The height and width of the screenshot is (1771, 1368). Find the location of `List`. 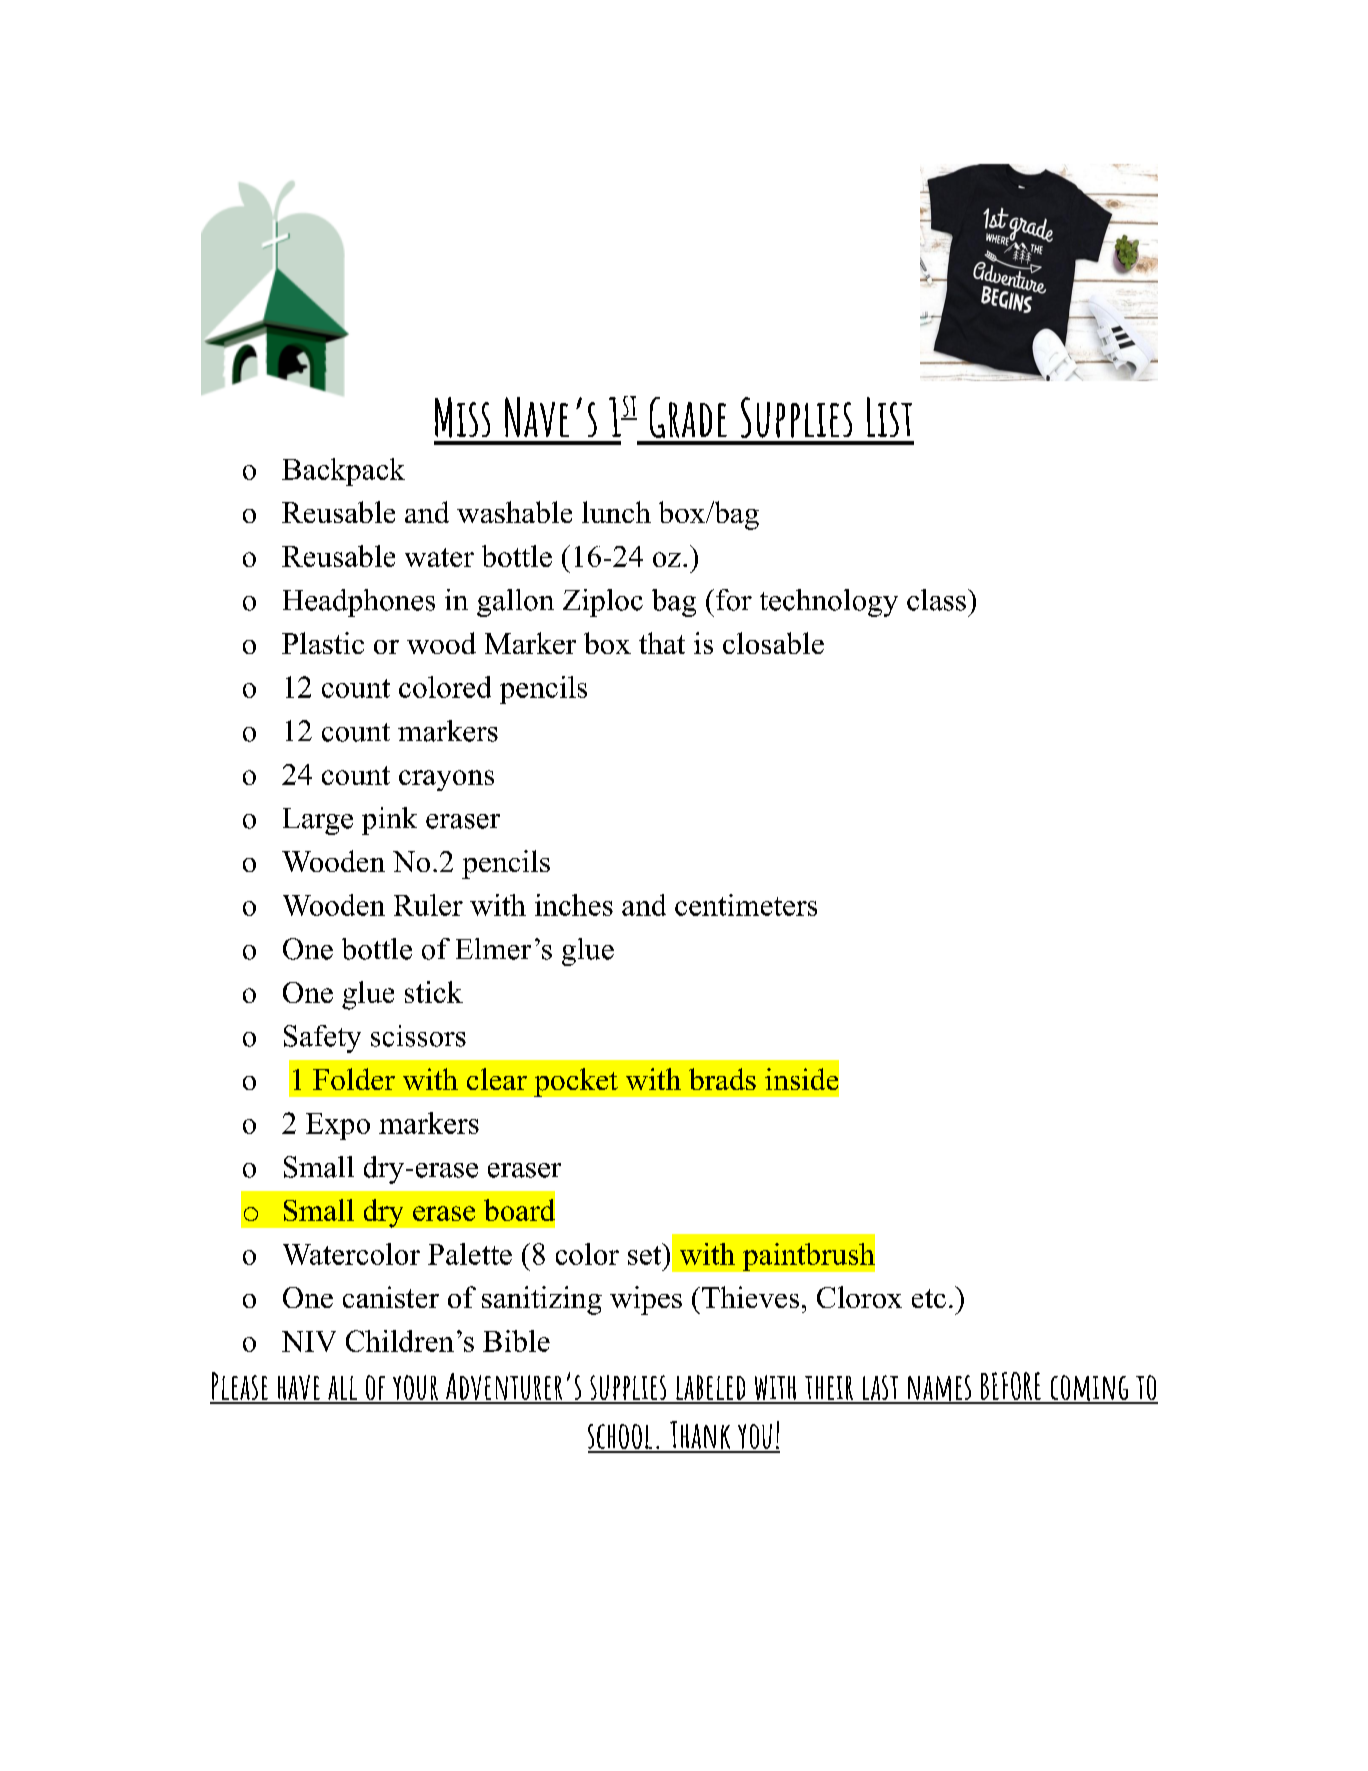

List is located at coordinates (889, 417).
